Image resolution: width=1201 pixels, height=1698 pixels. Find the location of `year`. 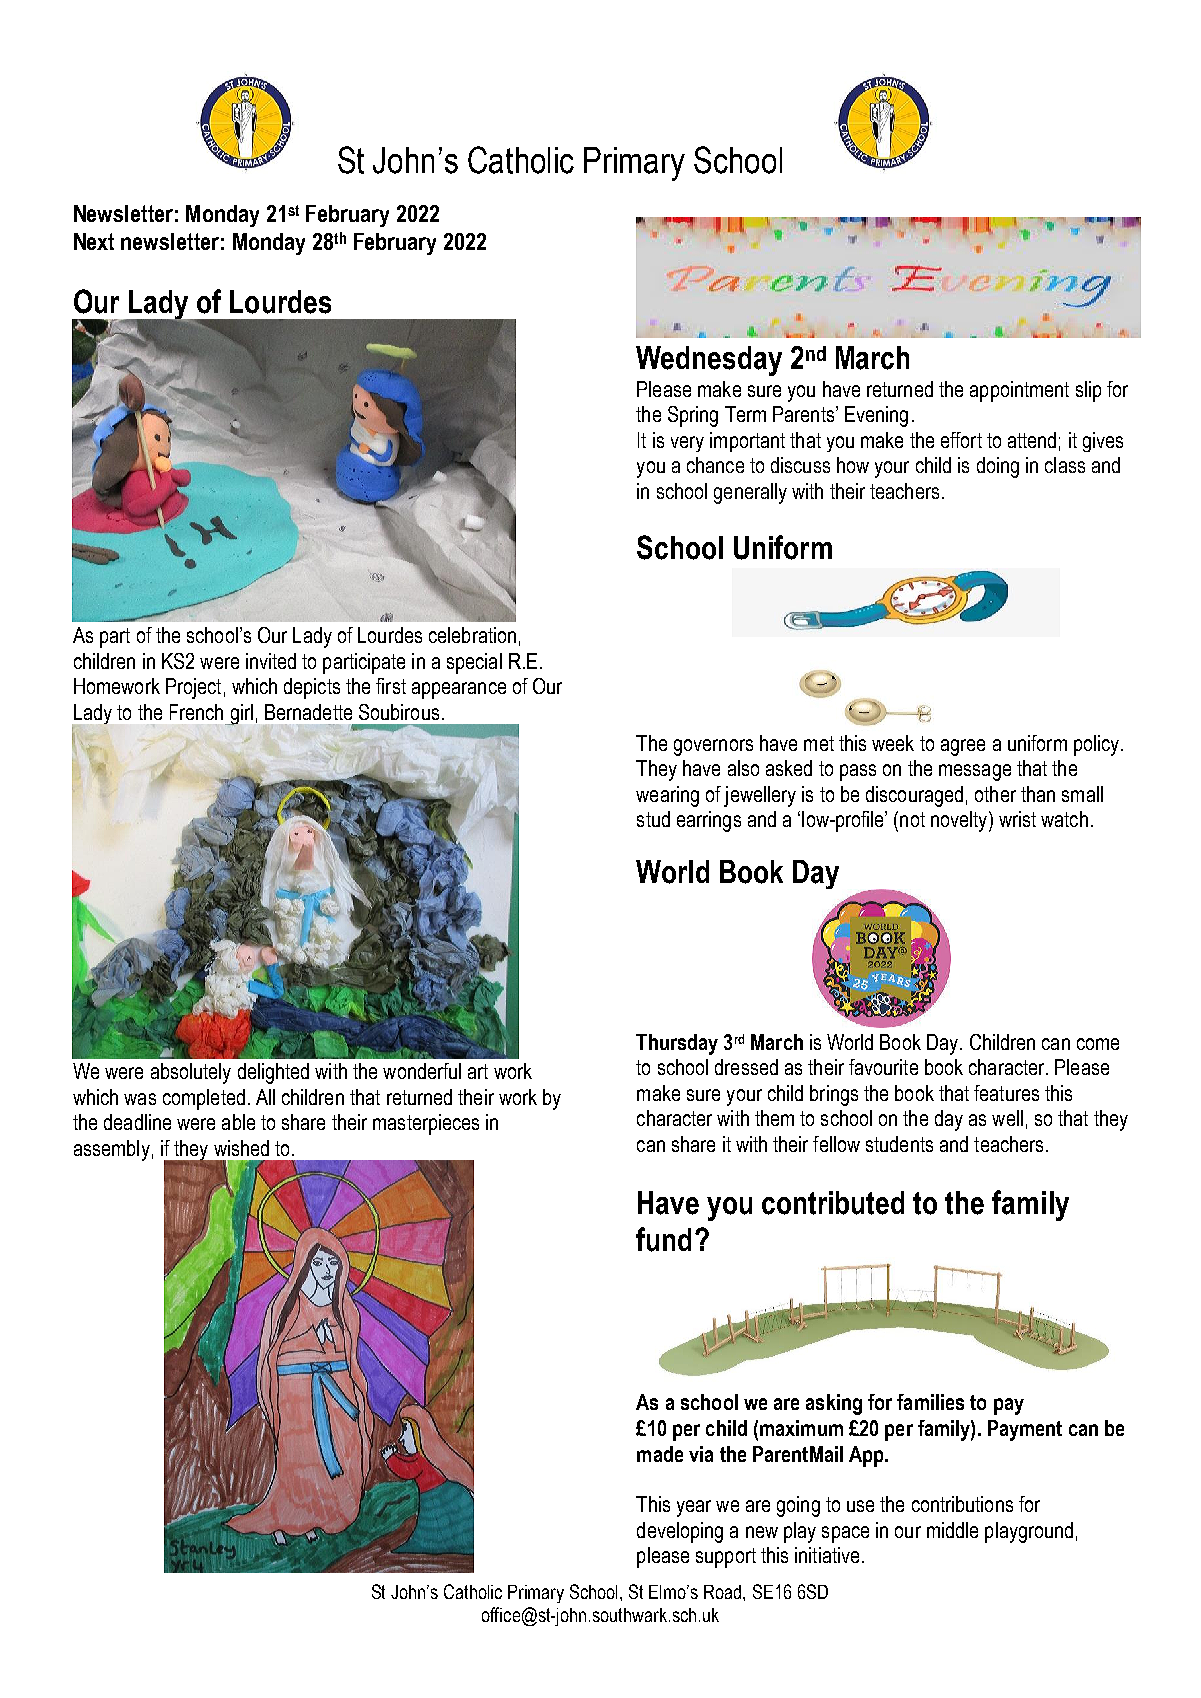

year is located at coordinates (694, 1508).
